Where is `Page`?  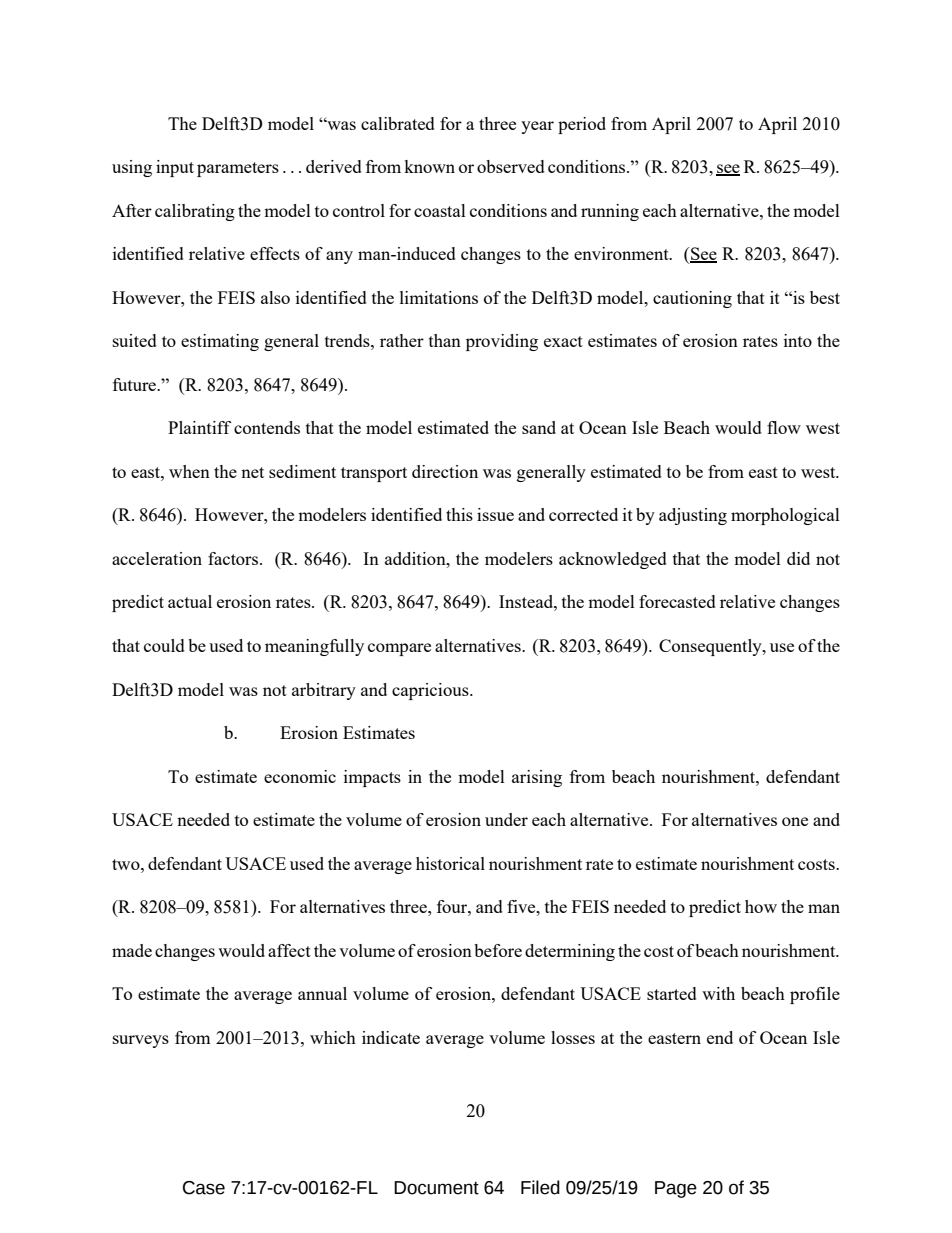
Page is located at coordinates (676, 1189).
